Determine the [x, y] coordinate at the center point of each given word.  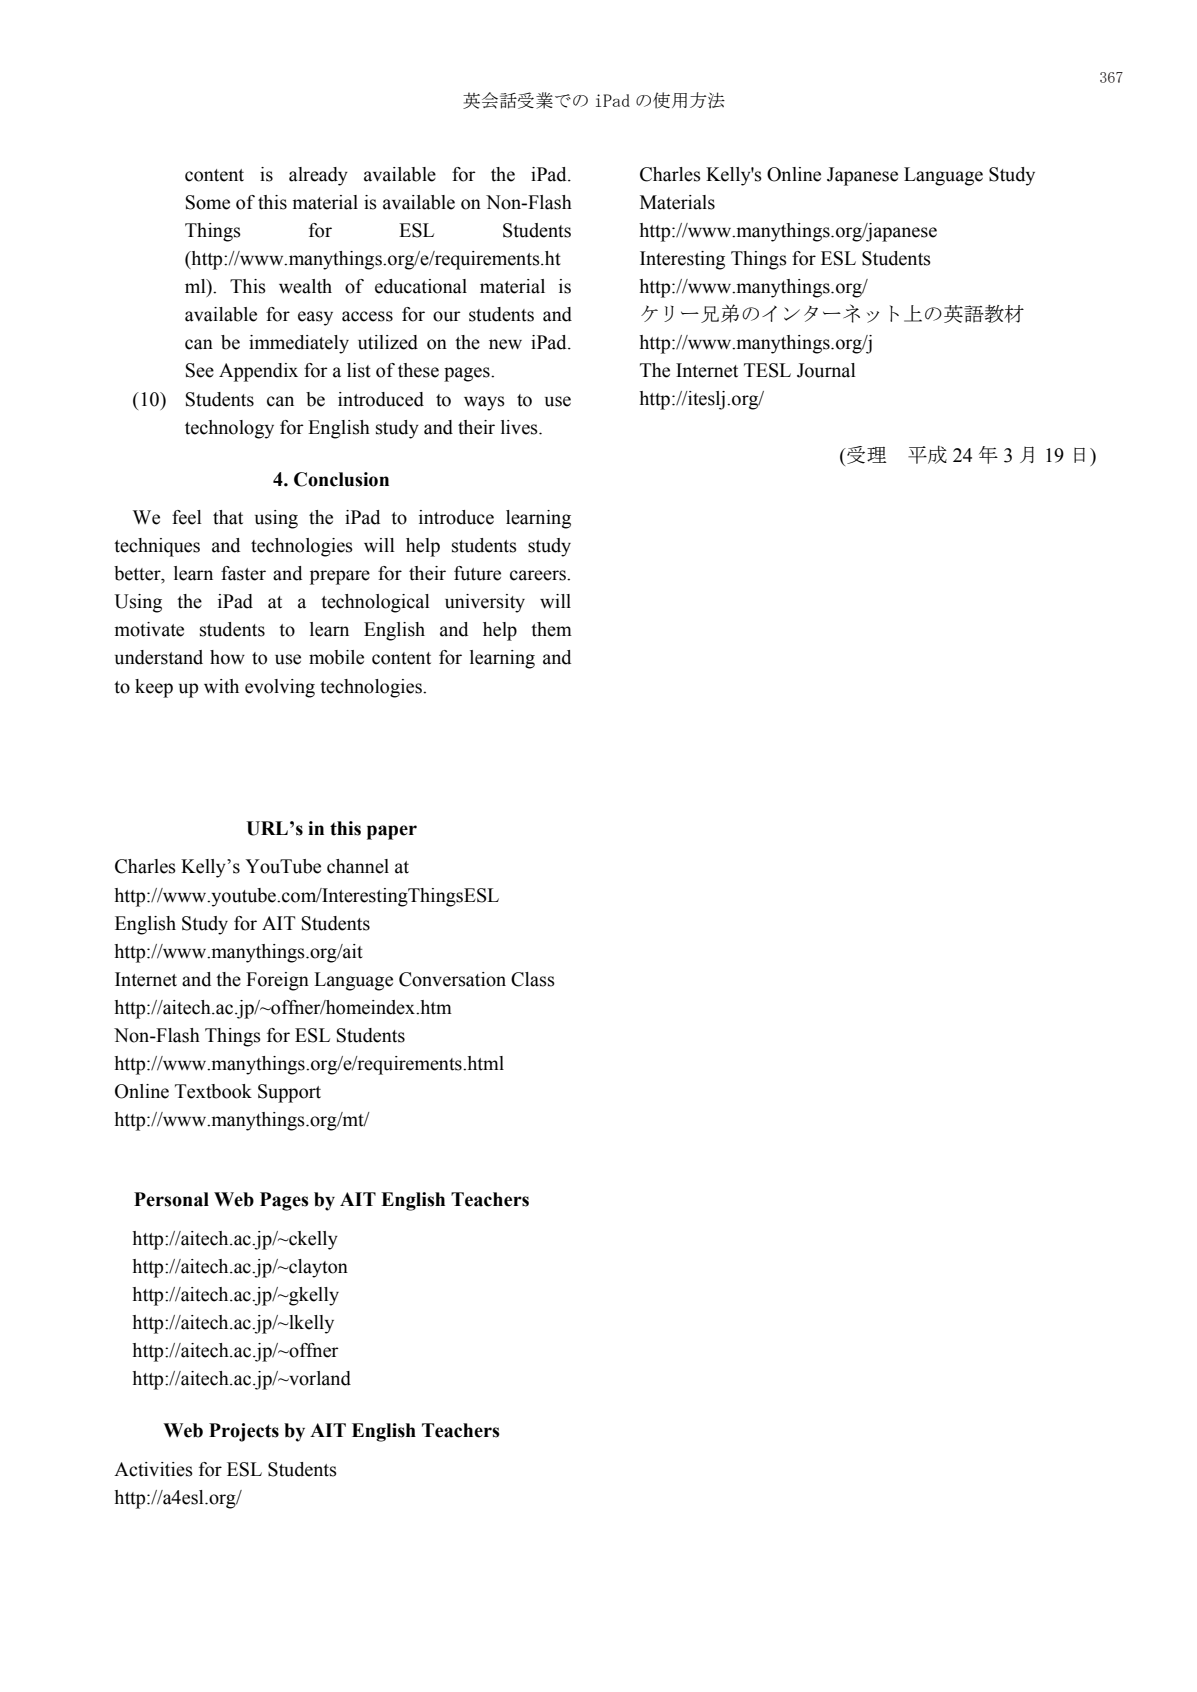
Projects [244, 1432]
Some [208, 202]
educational [421, 286]
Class [533, 979]
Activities [153, 1469]
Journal [826, 370]
